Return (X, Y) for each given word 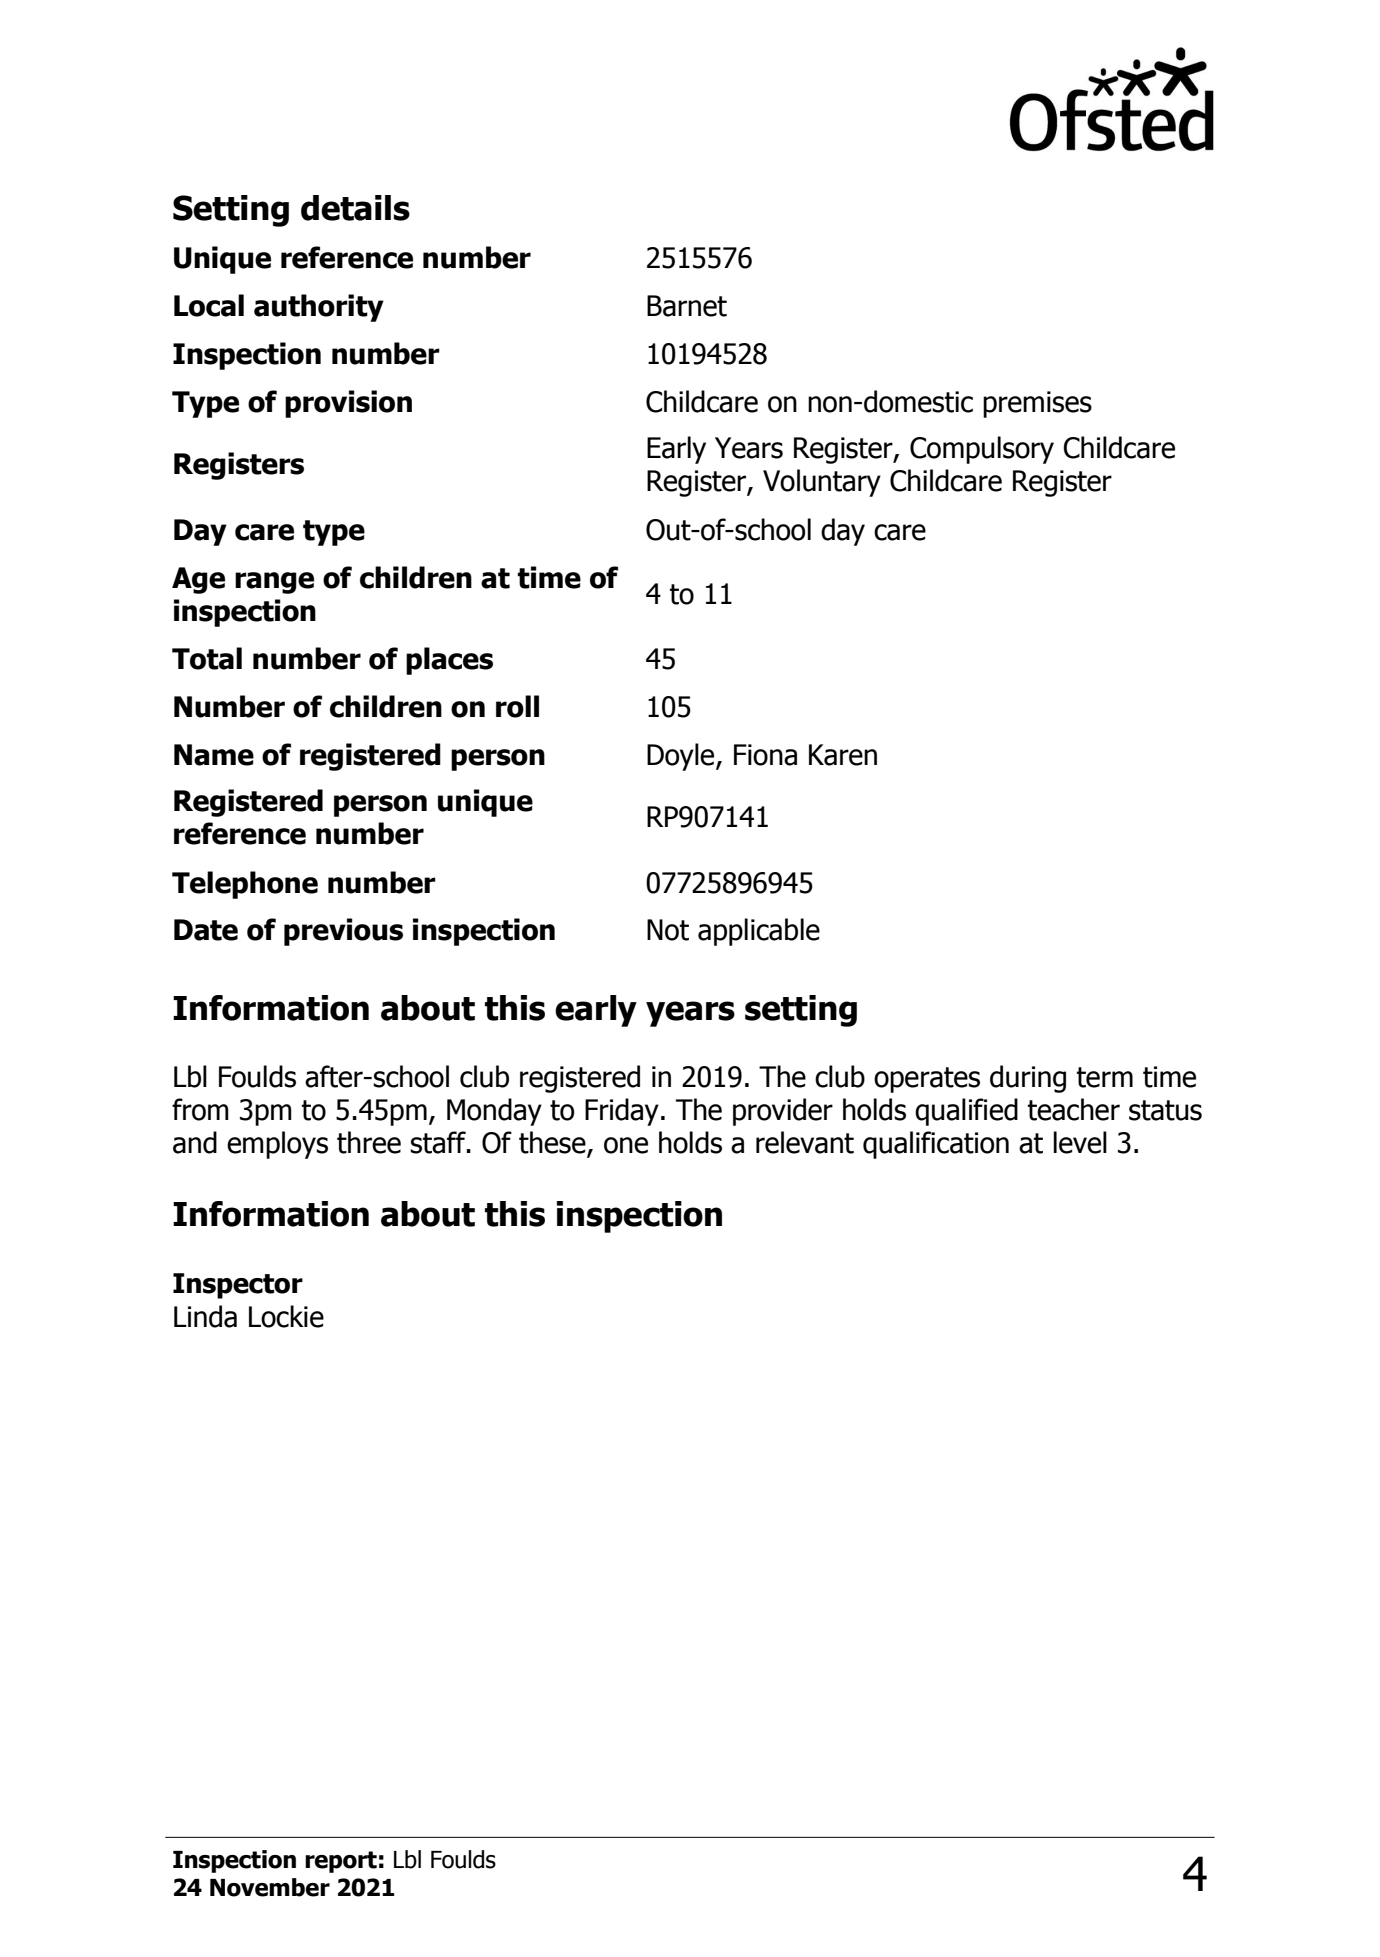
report (341, 1862)
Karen (843, 755)
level (1080, 1142)
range (274, 583)
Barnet (687, 306)
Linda (205, 1316)
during (1028, 1079)
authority (319, 308)
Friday (622, 1112)
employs (277, 1145)
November (270, 1887)
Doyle (682, 757)
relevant (805, 1142)
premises (1037, 404)
